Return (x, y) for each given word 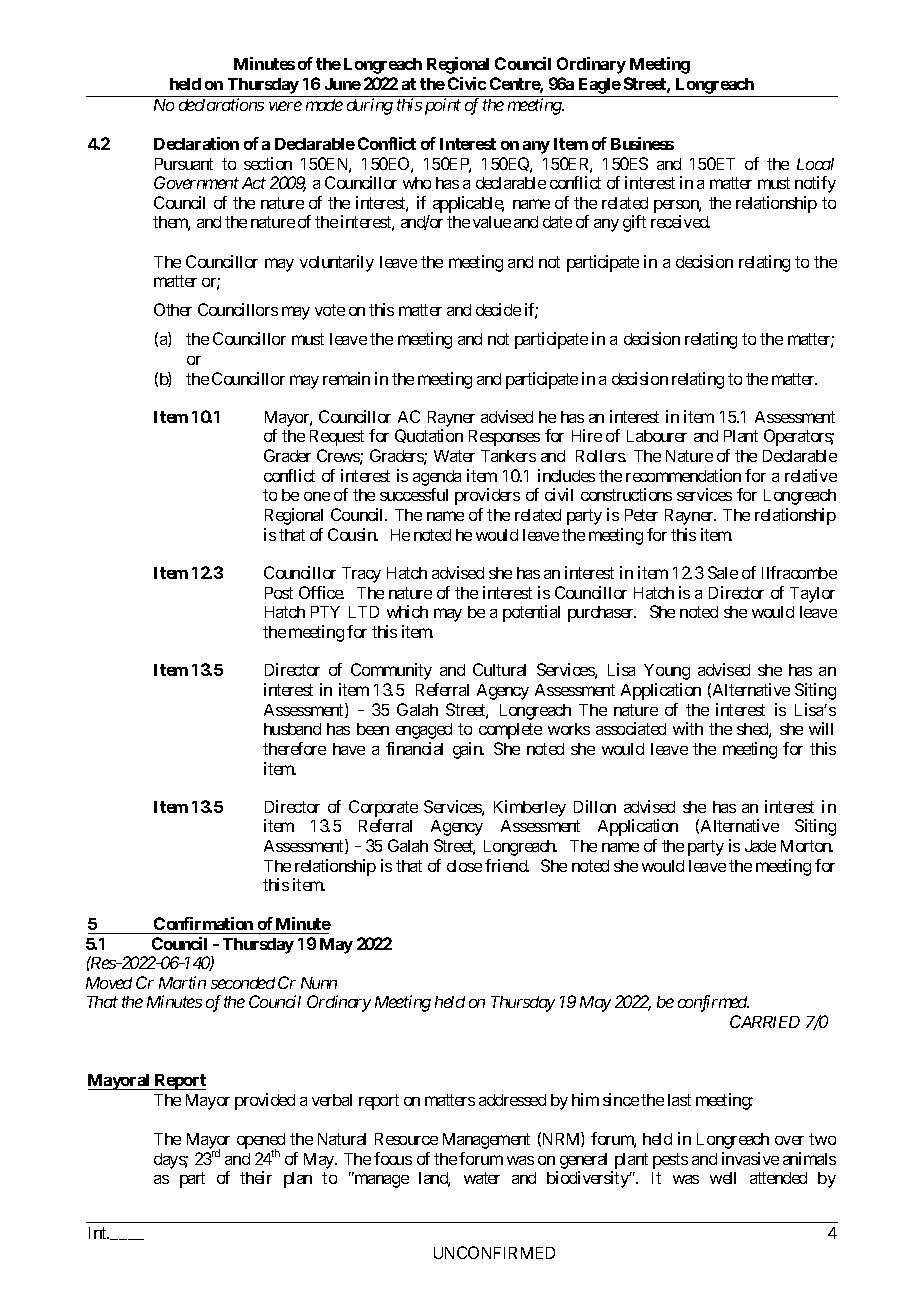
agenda (437, 479)
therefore (294, 748)
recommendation (683, 475)
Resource (406, 1139)
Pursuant (184, 164)
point (443, 106)
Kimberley (530, 808)
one (317, 496)
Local (815, 164)
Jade (760, 846)
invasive (750, 1158)
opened (261, 1142)
